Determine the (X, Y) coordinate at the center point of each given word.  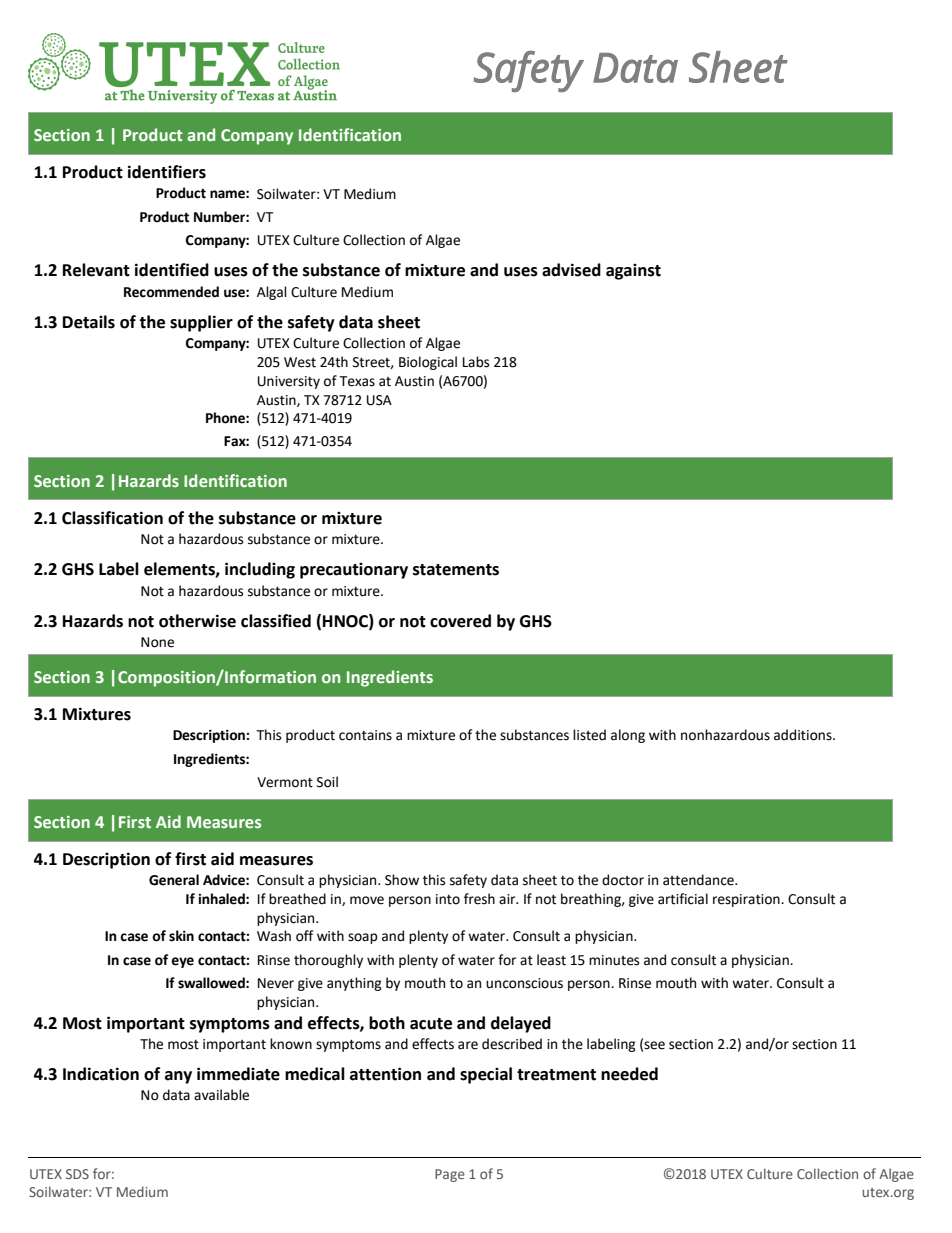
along (628, 736)
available (221, 1095)
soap (363, 938)
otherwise (197, 621)
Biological (428, 363)
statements (456, 570)
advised (571, 270)
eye (182, 962)
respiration (747, 900)
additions (804, 735)
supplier (201, 323)
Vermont (285, 782)
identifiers (167, 172)
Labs (476, 362)
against (633, 272)
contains (365, 735)
